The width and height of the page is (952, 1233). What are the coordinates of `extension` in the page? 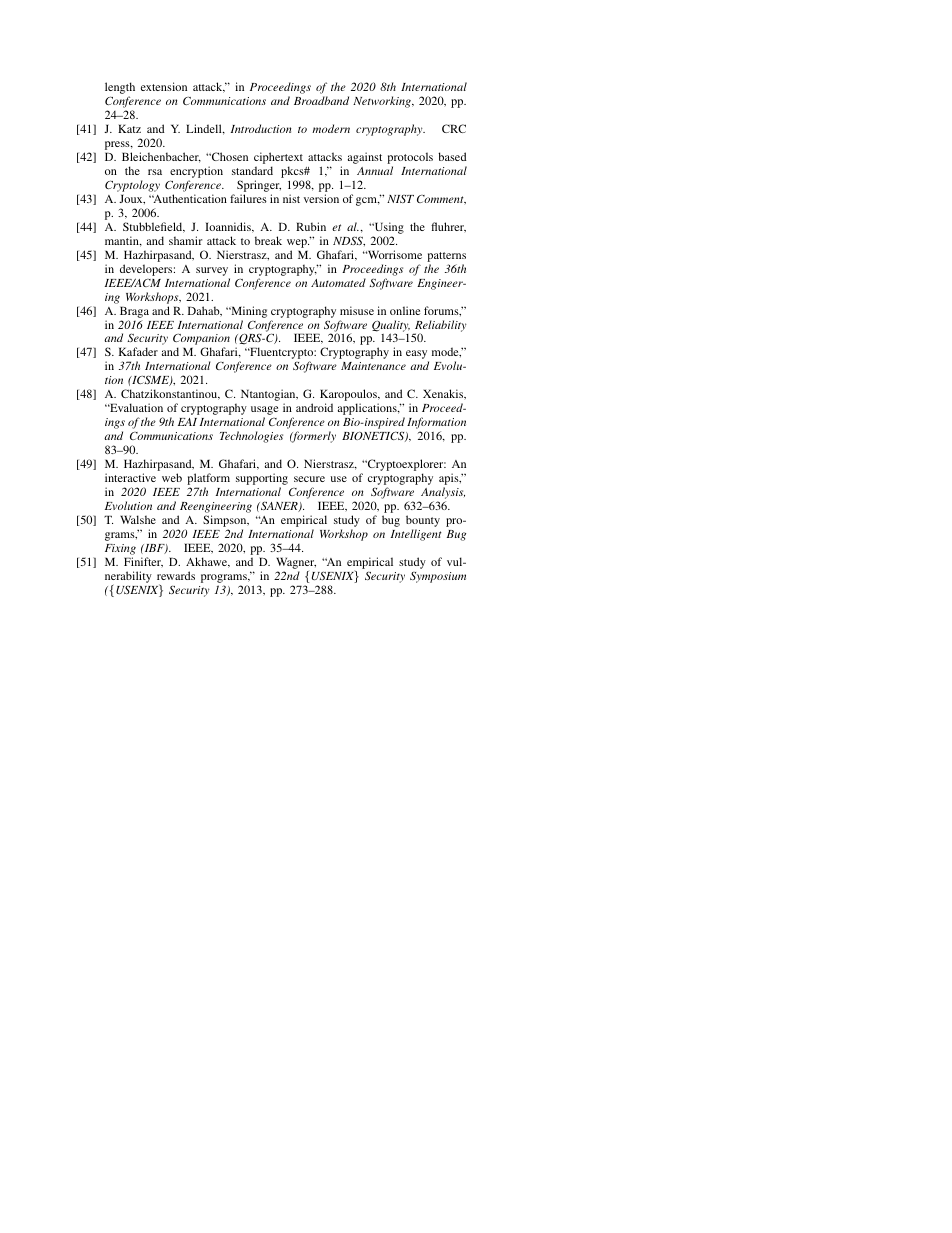 It's located at (164, 86).
